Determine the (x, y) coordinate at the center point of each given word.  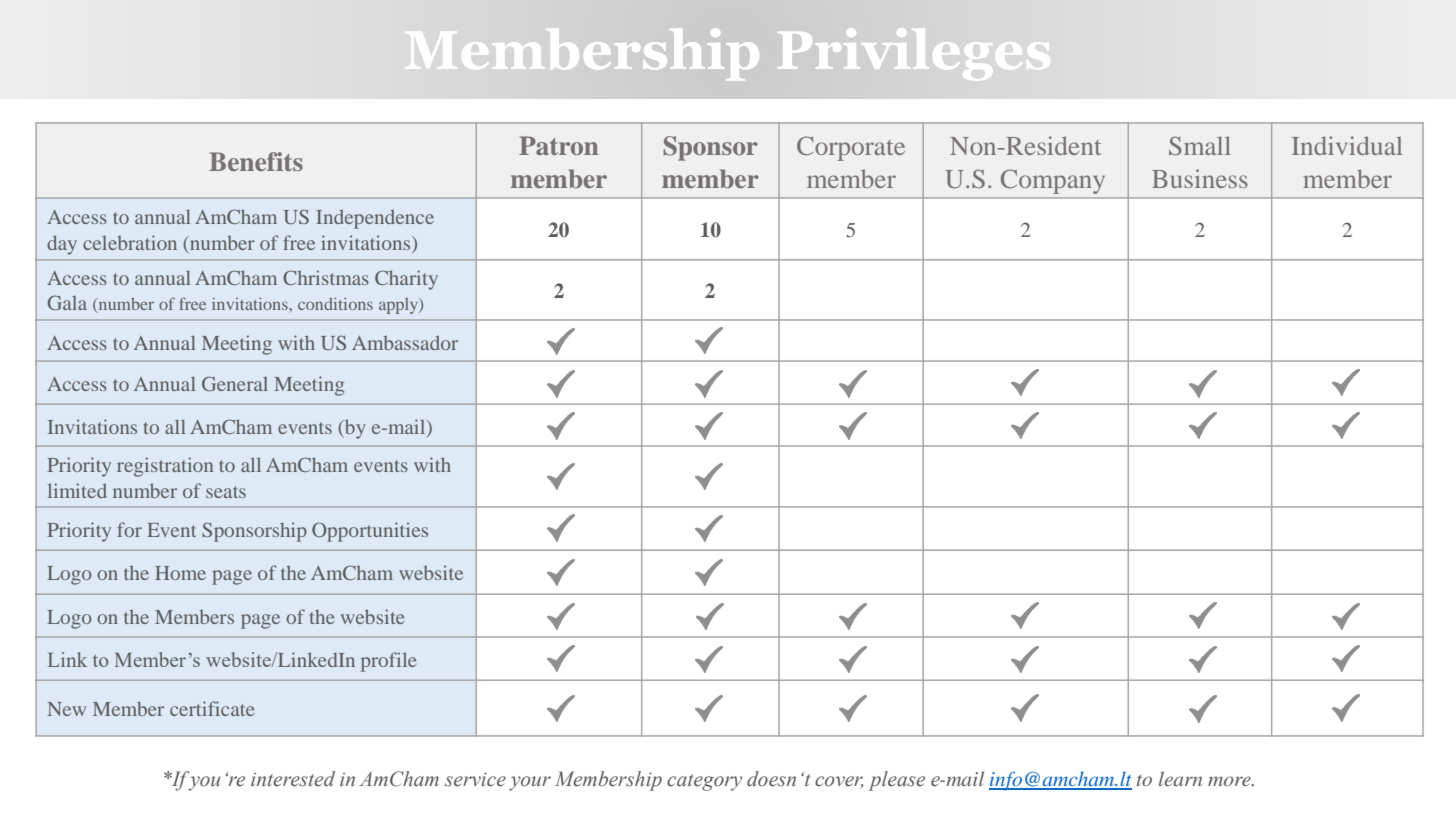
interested (293, 779)
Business (1200, 178)
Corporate (851, 148)
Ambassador (405, 342)
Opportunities (370, 532)
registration (165, 467)
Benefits (256, 161)
